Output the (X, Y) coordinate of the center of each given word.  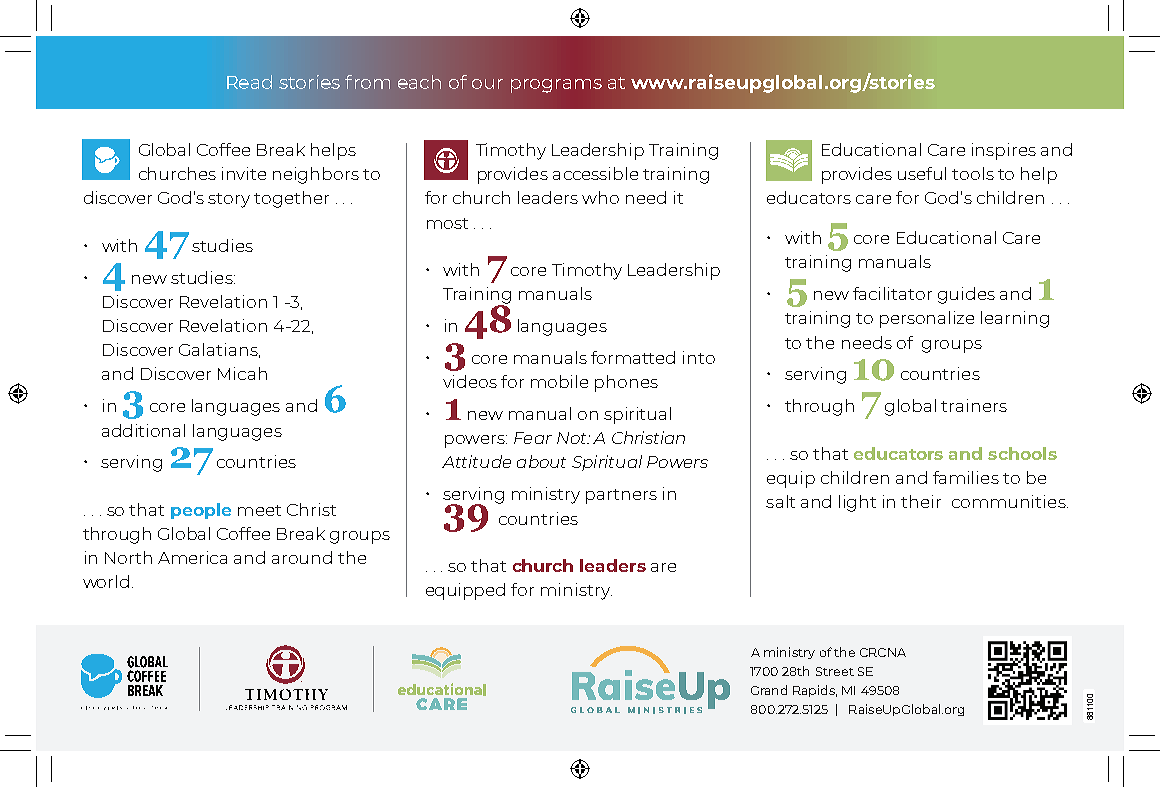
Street (835, 671)
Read (249, 82)
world (106, 581)
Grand (769, 690)
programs (556, 86)
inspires (1004, 151)
